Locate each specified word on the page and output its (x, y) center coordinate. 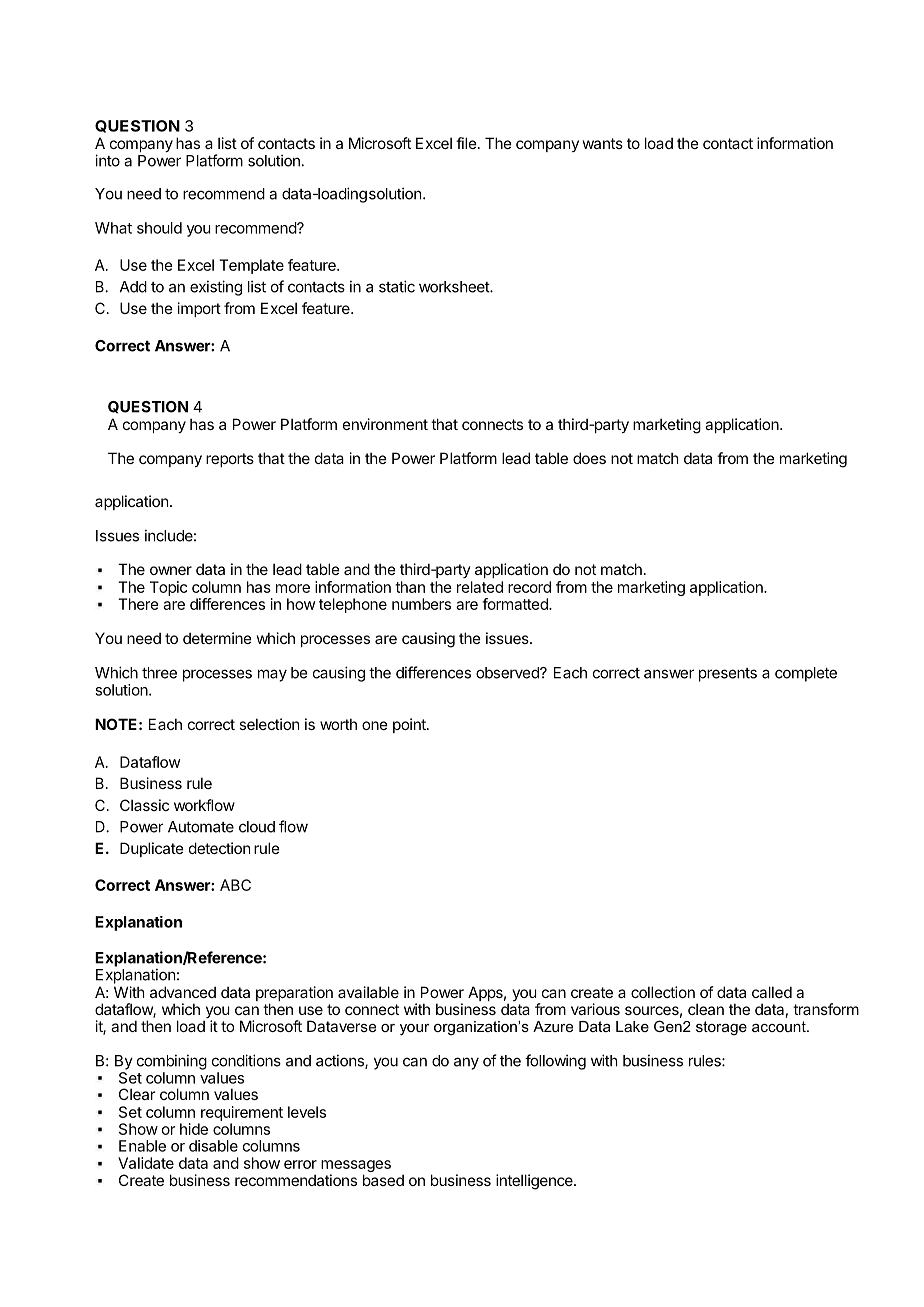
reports (230, 460)
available (368, 992)
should (159, 228)
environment (385, 424)
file (466, 143)
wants (603, 143)
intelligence (535, 1182)
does (589, 458)
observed (508, 673)
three (159, 673)
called (772, 992)
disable (213, 1146)
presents (728, 675)
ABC (235, 885)
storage (721, 1028)
